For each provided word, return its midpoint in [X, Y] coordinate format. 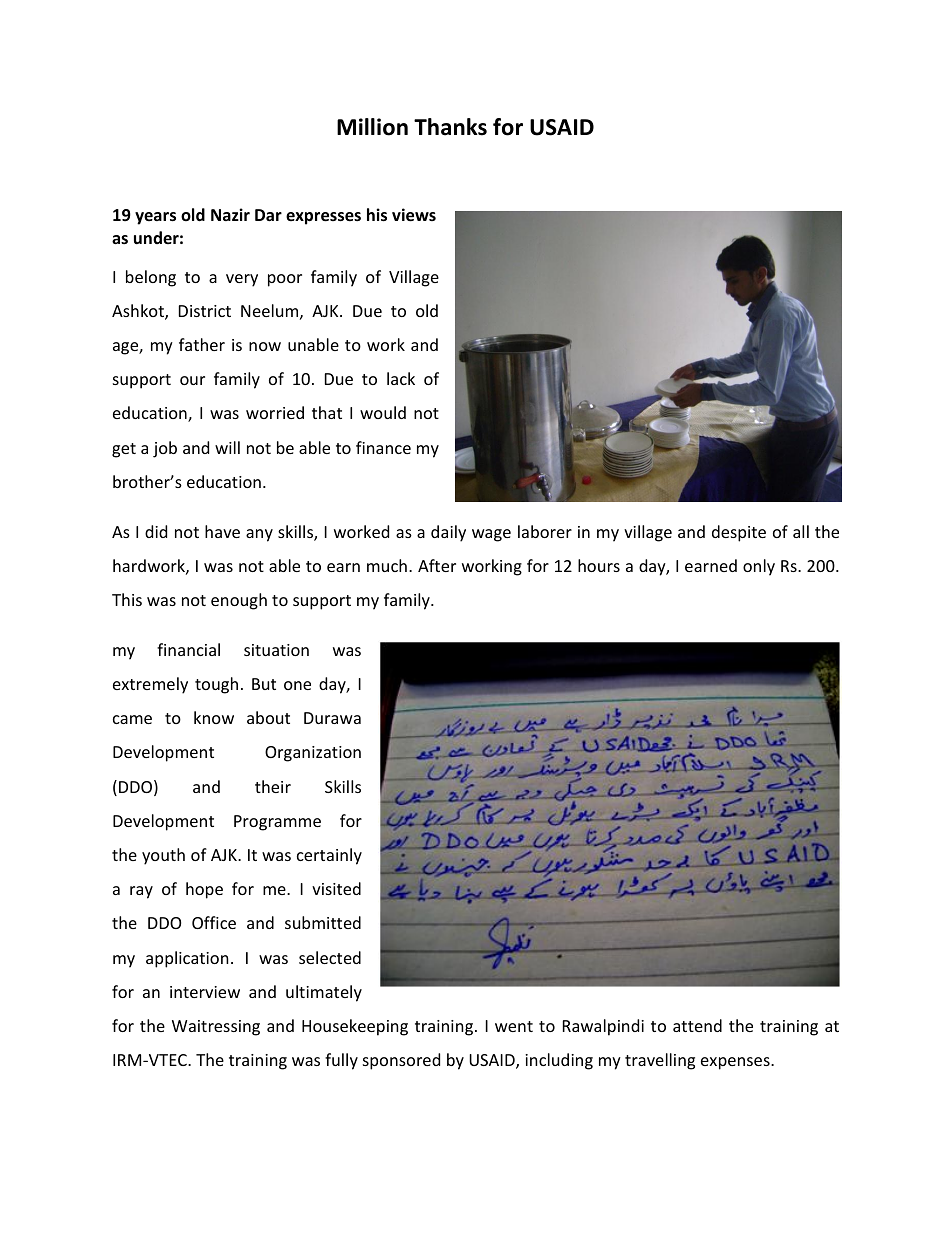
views [414, 215]
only [759, 567]
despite [739, 533]
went [514, 1026]
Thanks [450, 127]
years [155, 218]
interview [205, 992]
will [227, 447]
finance [383, 447]
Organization [313, 754]
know [214, 717]
